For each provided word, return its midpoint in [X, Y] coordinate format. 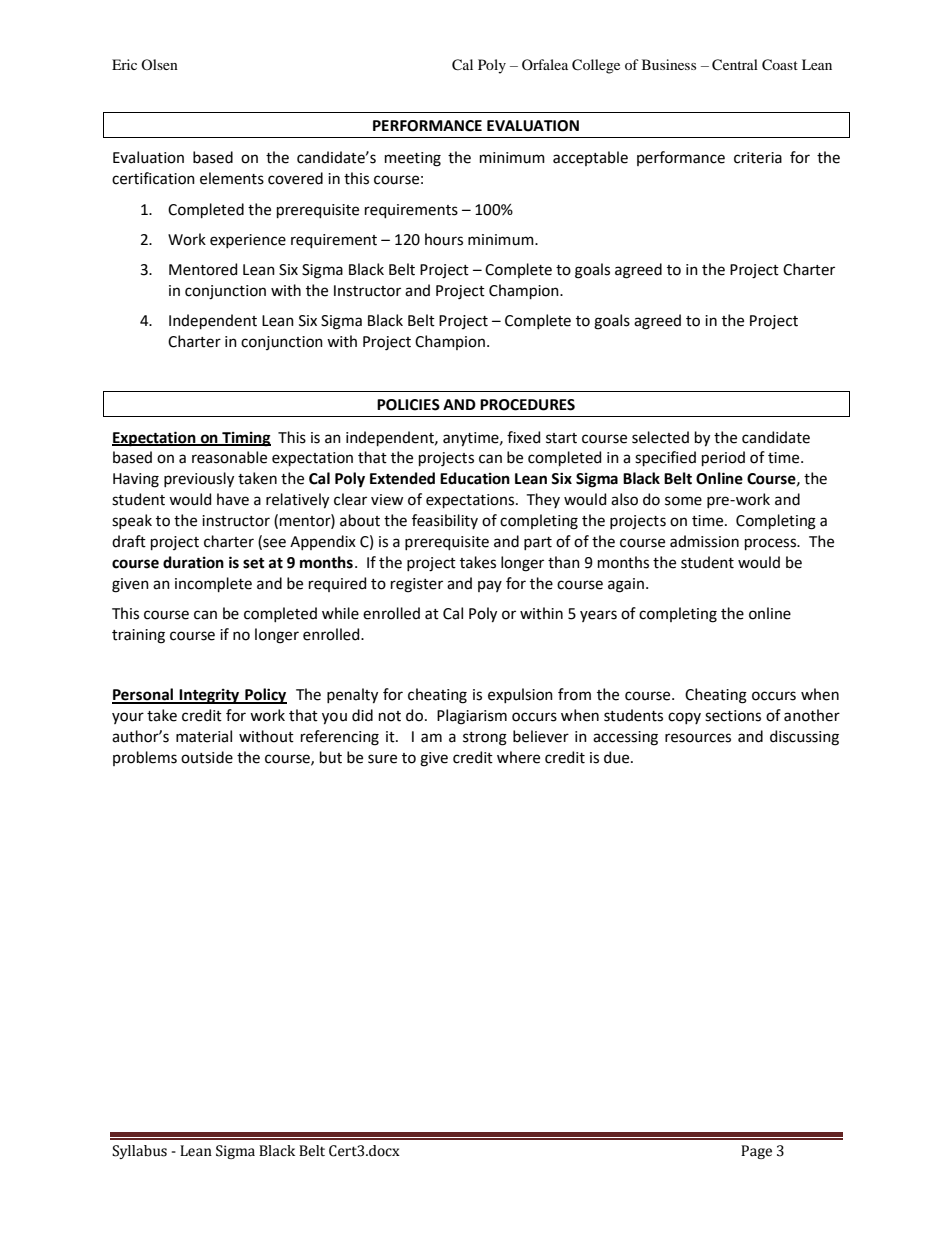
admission [704, 541]
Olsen [159, 64]
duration [193, 562]
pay [490, 586]
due [618, 757]
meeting [413, 159]
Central [735, 65]
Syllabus [139, 1152]
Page [756, 1152]
